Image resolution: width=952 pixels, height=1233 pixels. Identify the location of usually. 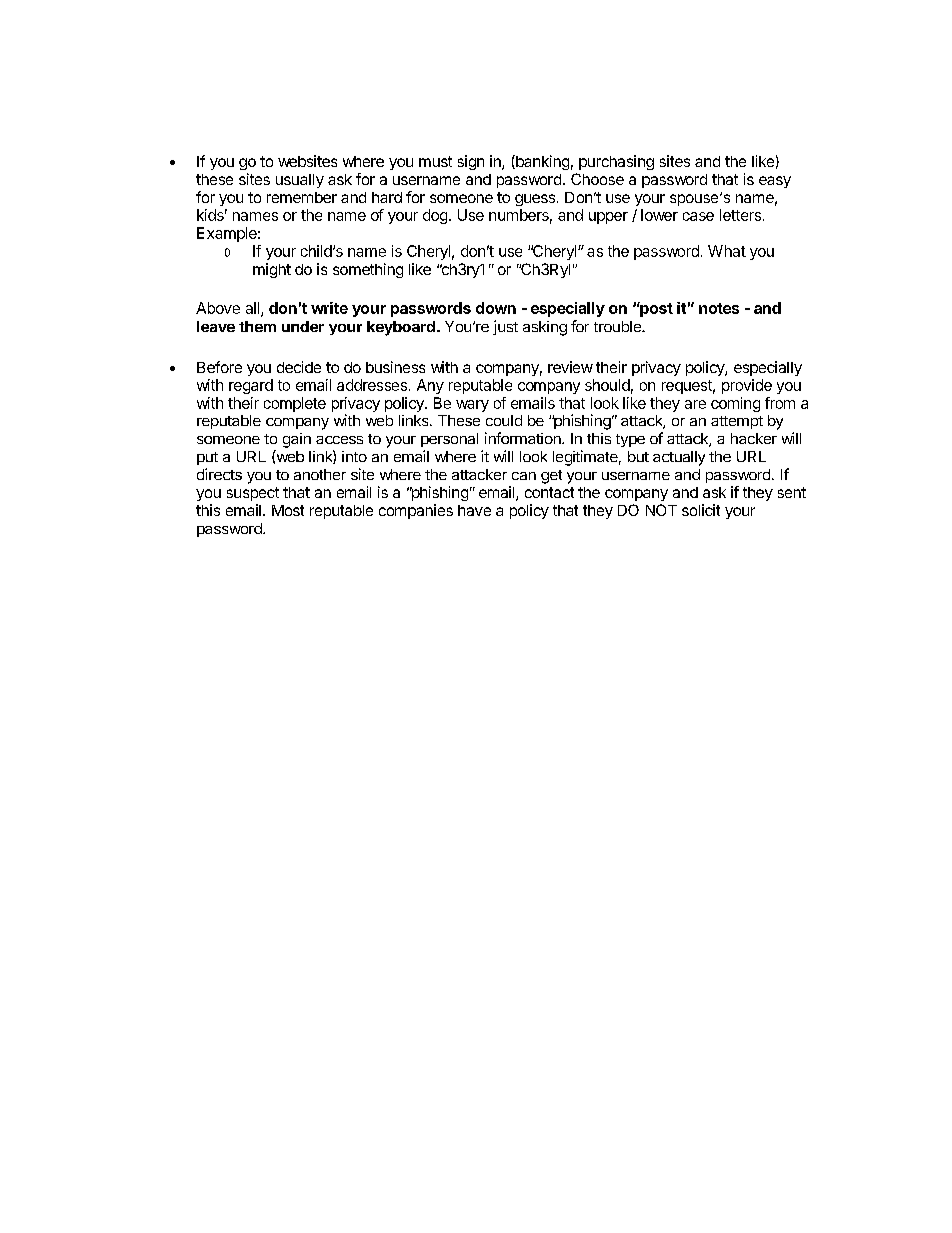
(300, 181).
